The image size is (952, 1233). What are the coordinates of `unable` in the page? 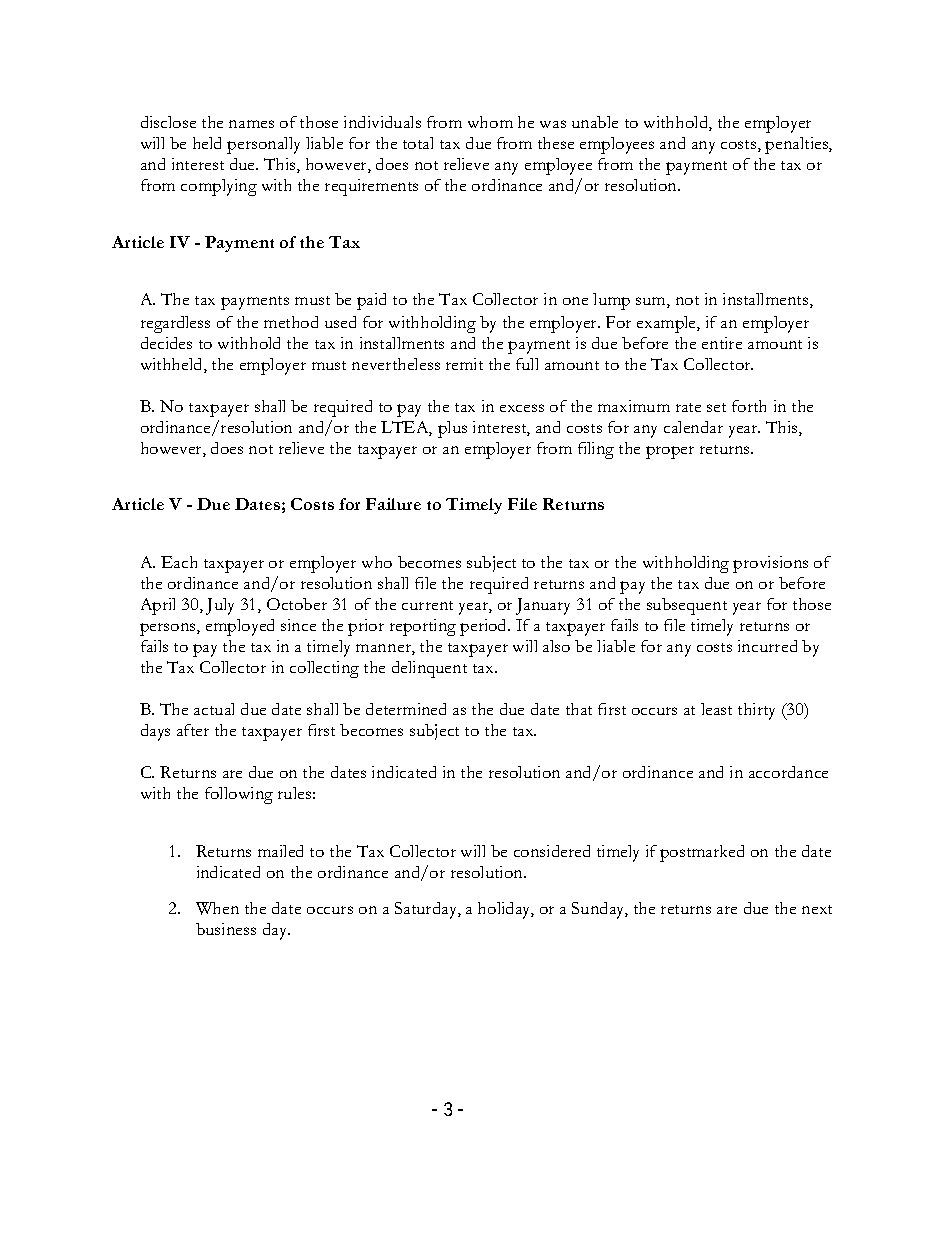 It's located at (595, 122).
